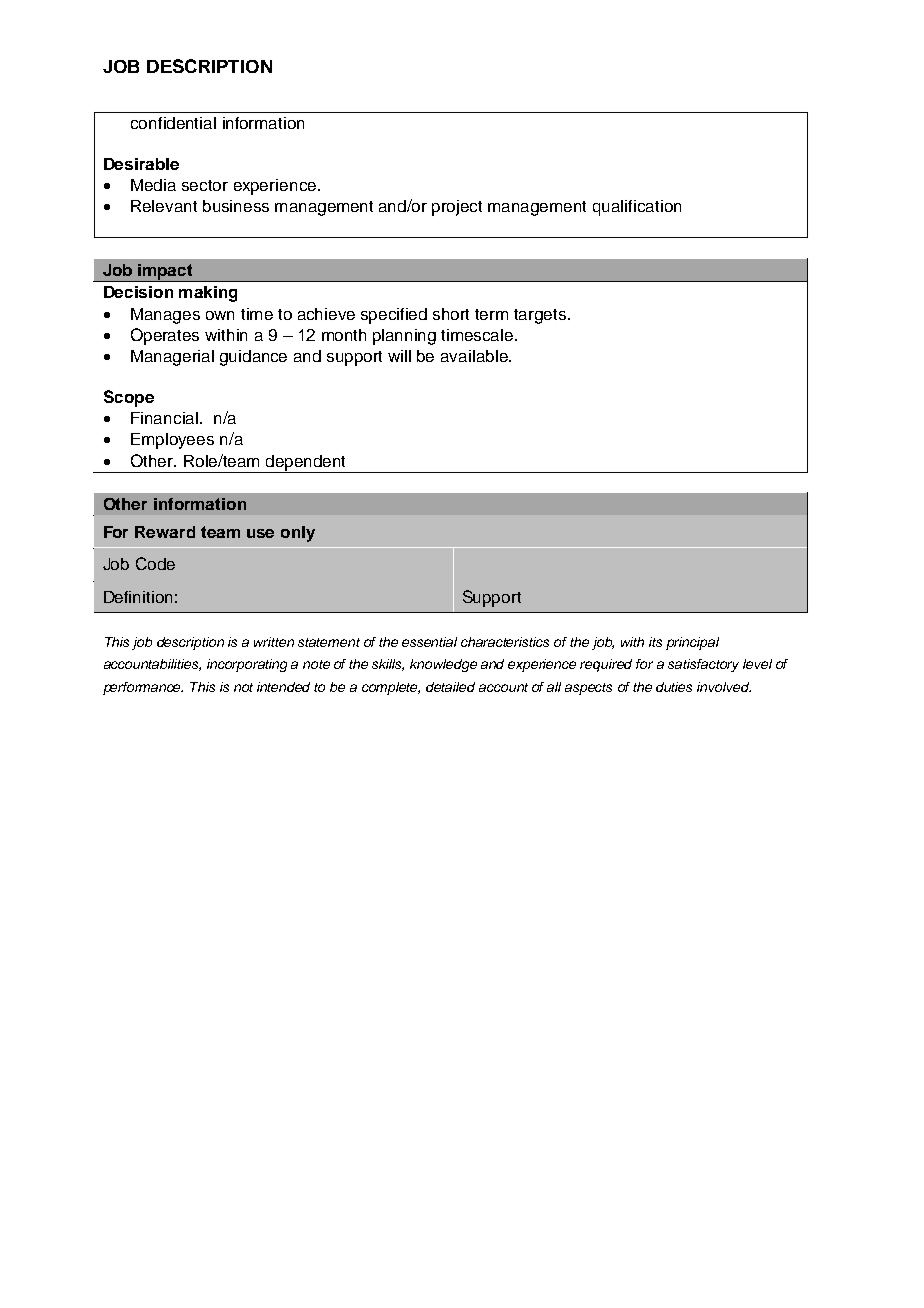 The height and width of the screenshot is (1308, 924). I want to click on its, so click(655, 642).
